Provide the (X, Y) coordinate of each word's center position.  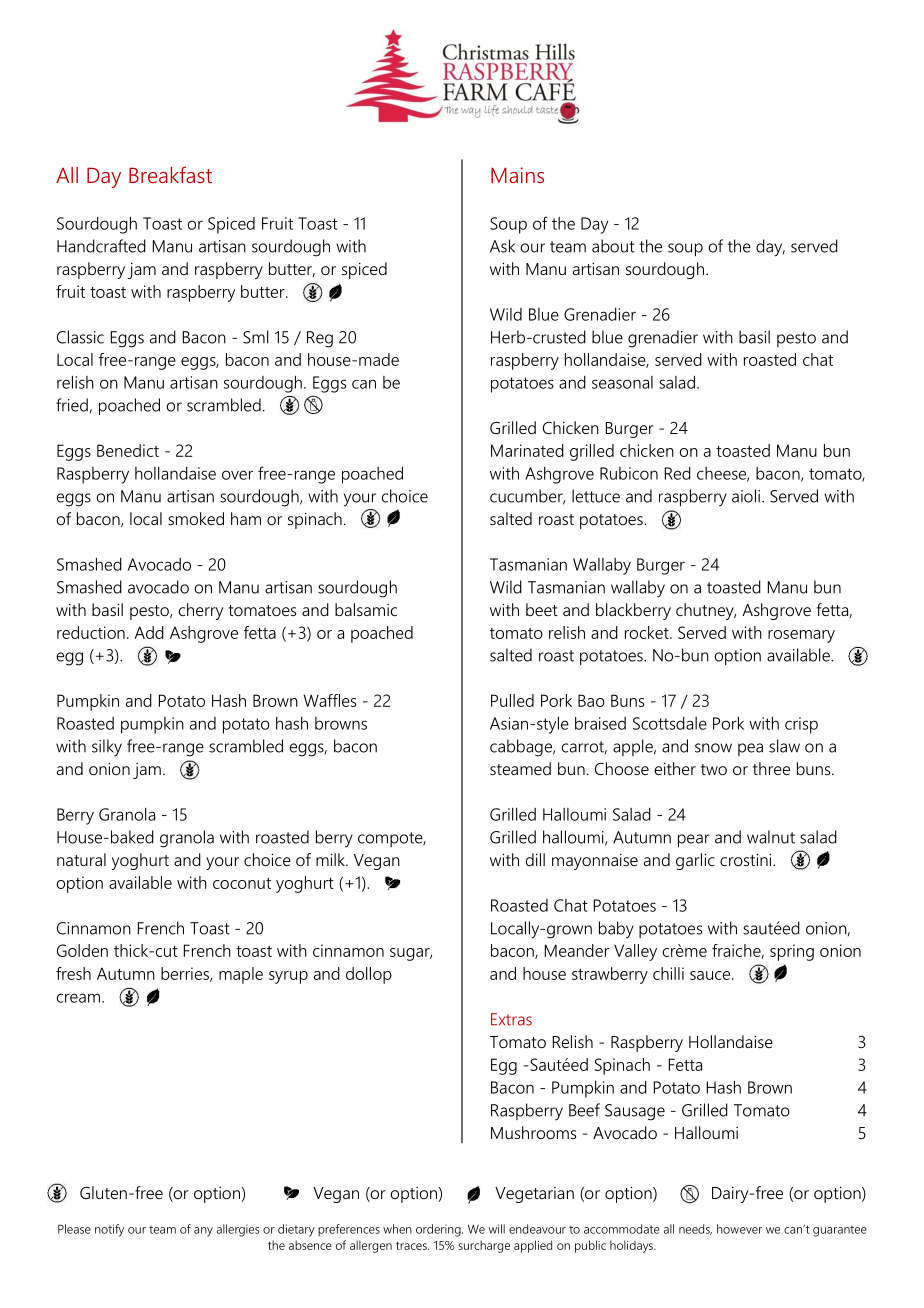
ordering (439, 1230)
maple (241, 975)
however (739, 1229)
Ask (502, 246)
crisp (801, 725)
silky (107, 748)
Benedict (128, 450)
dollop (369, 975)
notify (109, 1230)
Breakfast (170, 174)
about (613, 246)
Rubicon (629, 473)
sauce (711, 975)
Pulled (512, 700)
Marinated (527, 450)
